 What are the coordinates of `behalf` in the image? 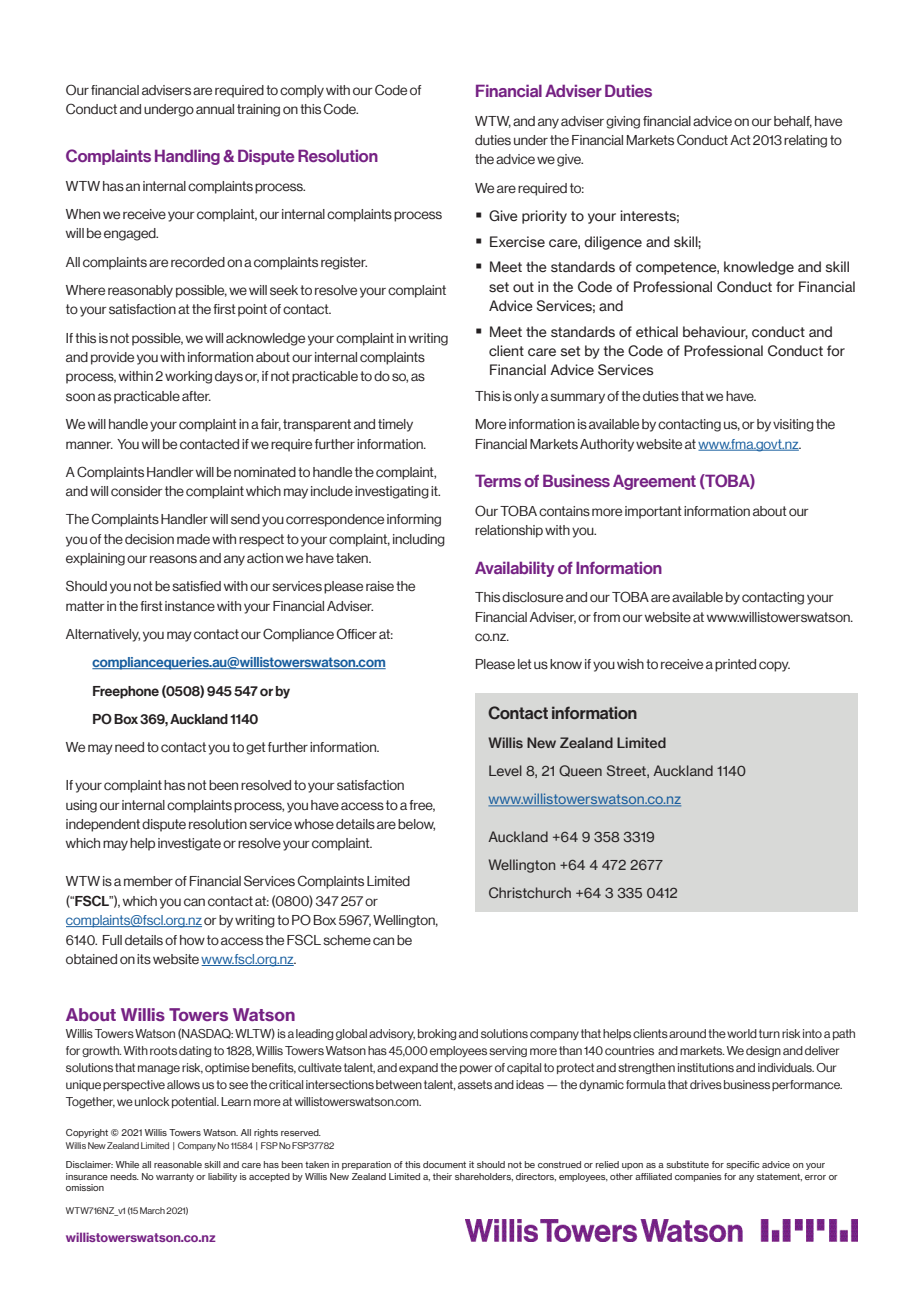 It's located at (793, 122).
